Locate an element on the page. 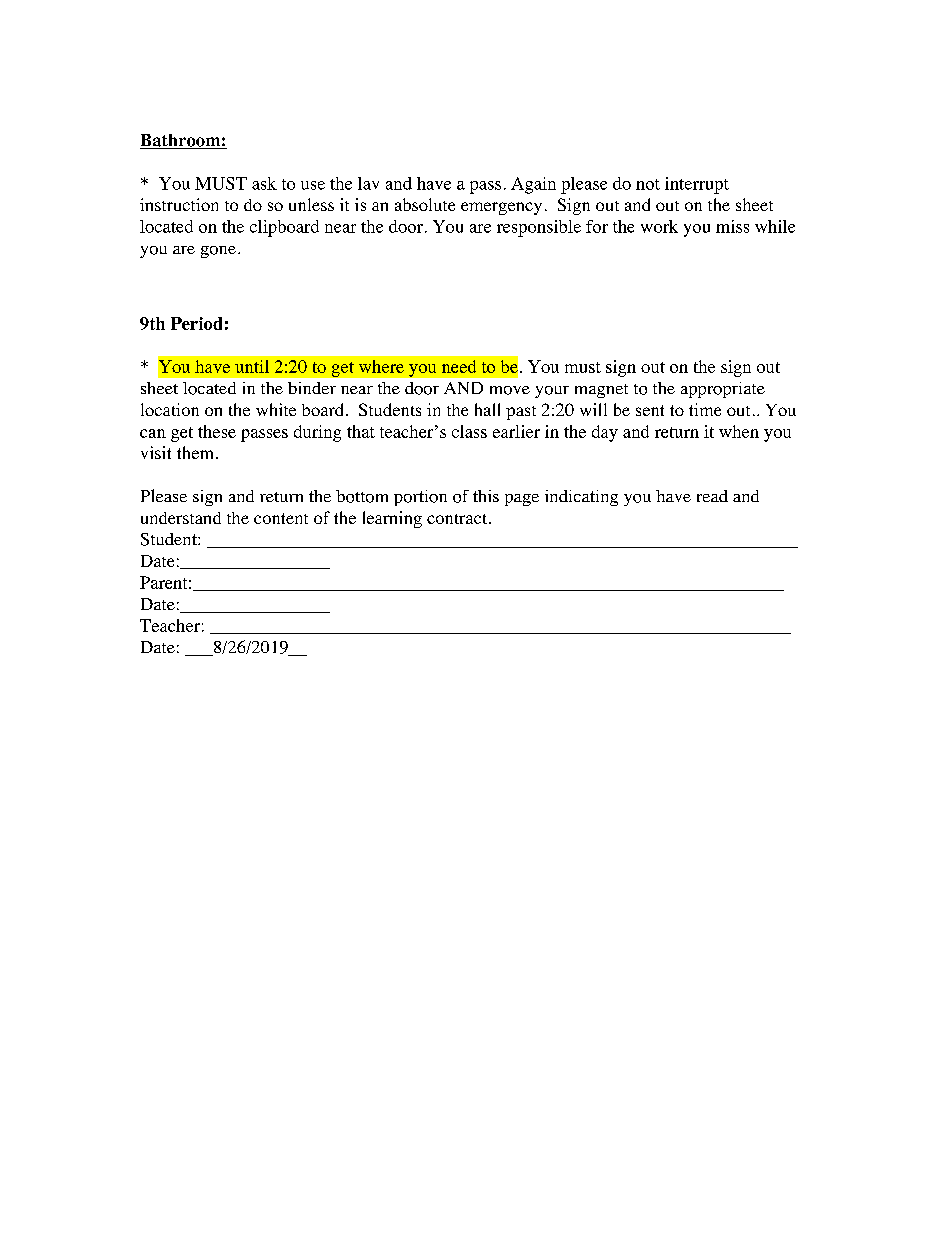 The image size is (952, 1233). interrupt is located at coordinates (697, 185).
